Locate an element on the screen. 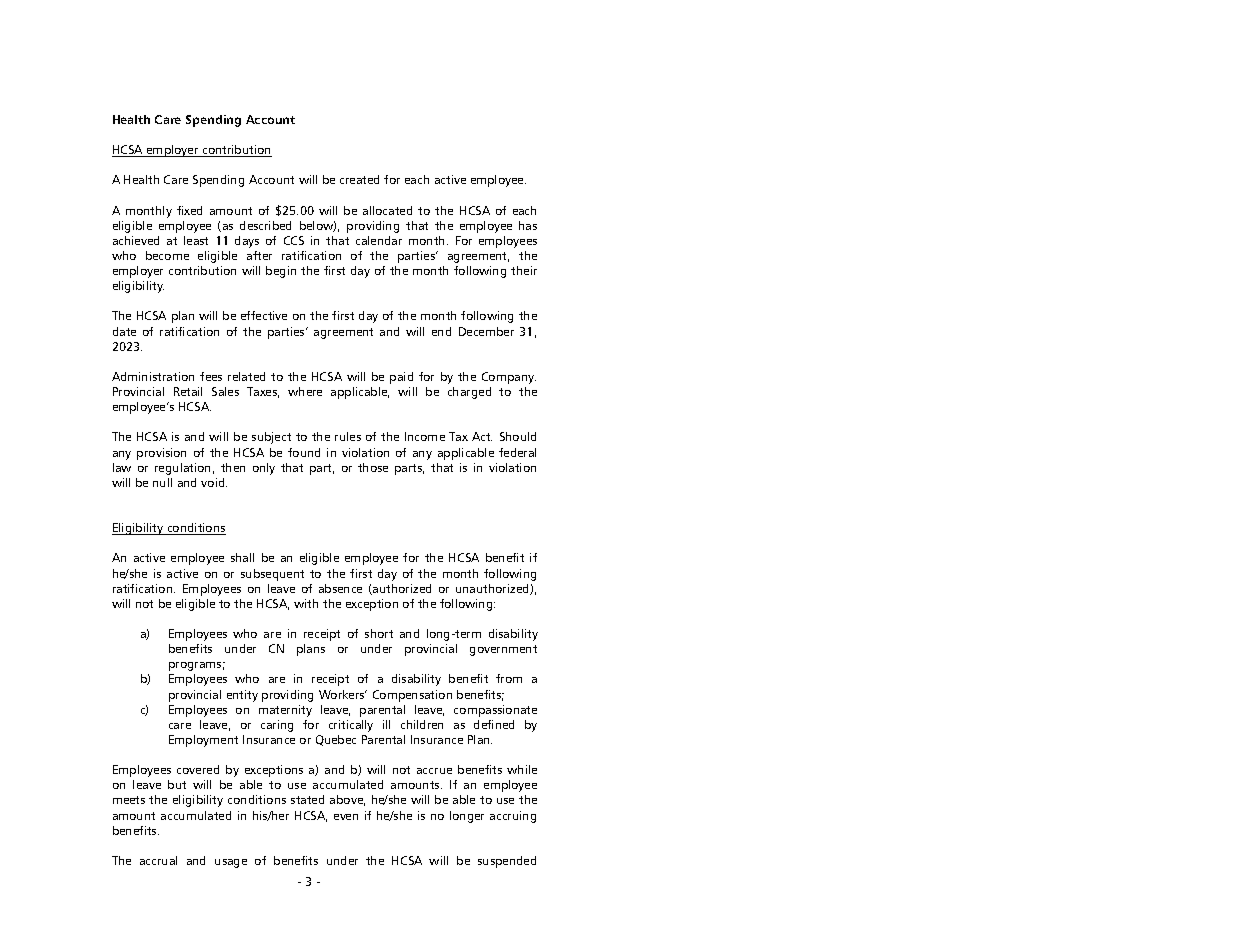  Administration is located at coordinates (153, 376).
